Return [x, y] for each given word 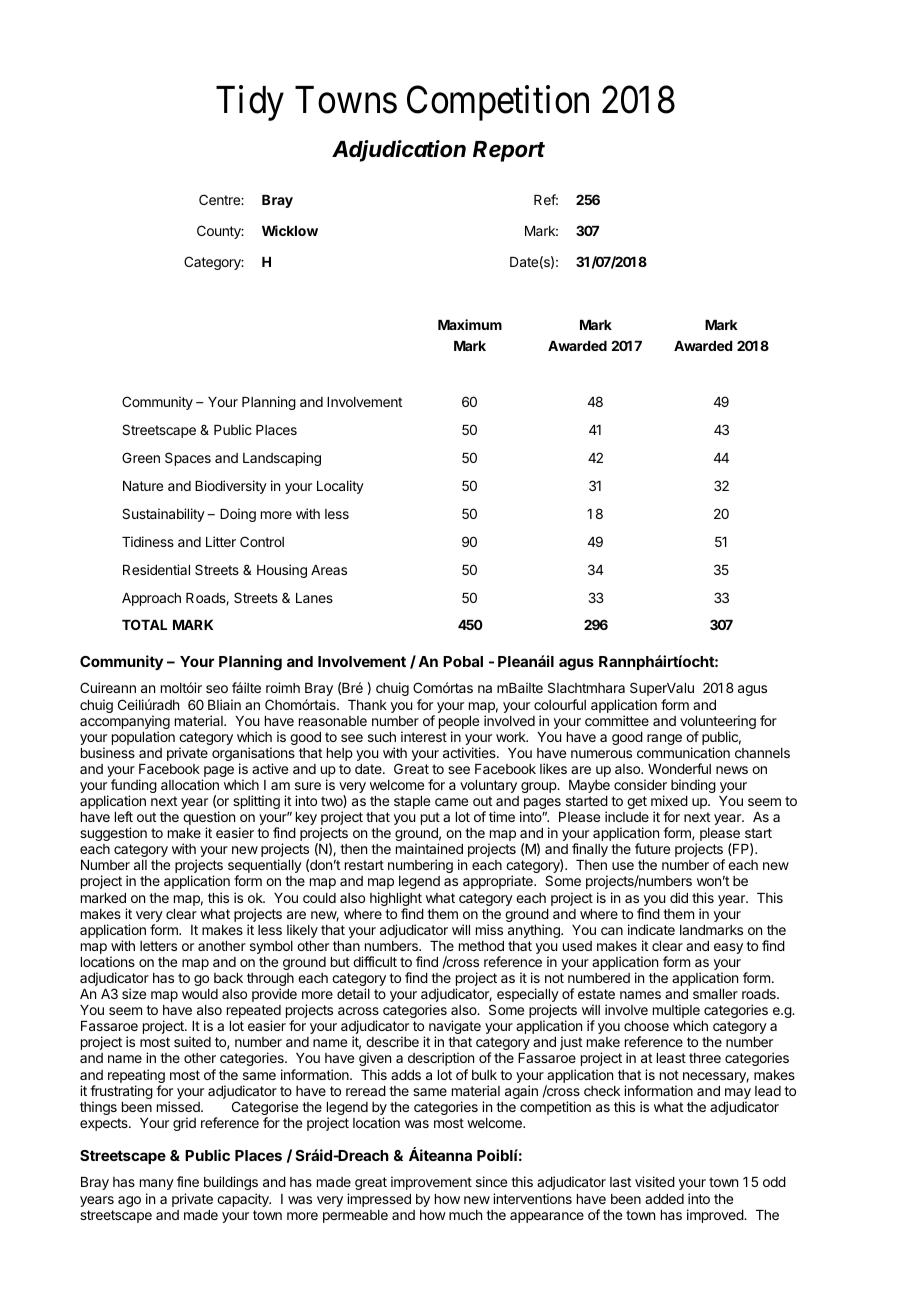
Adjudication [399, 151]
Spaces [188, 459]
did [679, 897]
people [459, 724]
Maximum [470, 324]
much [465, 1215]
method [481, 946]
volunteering [718, 723]
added [664, 1199]
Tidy [250, 103]
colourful [560, 704]
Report [509, 151]
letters [158, 946]
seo [217, 689]
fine [188, 1181]
